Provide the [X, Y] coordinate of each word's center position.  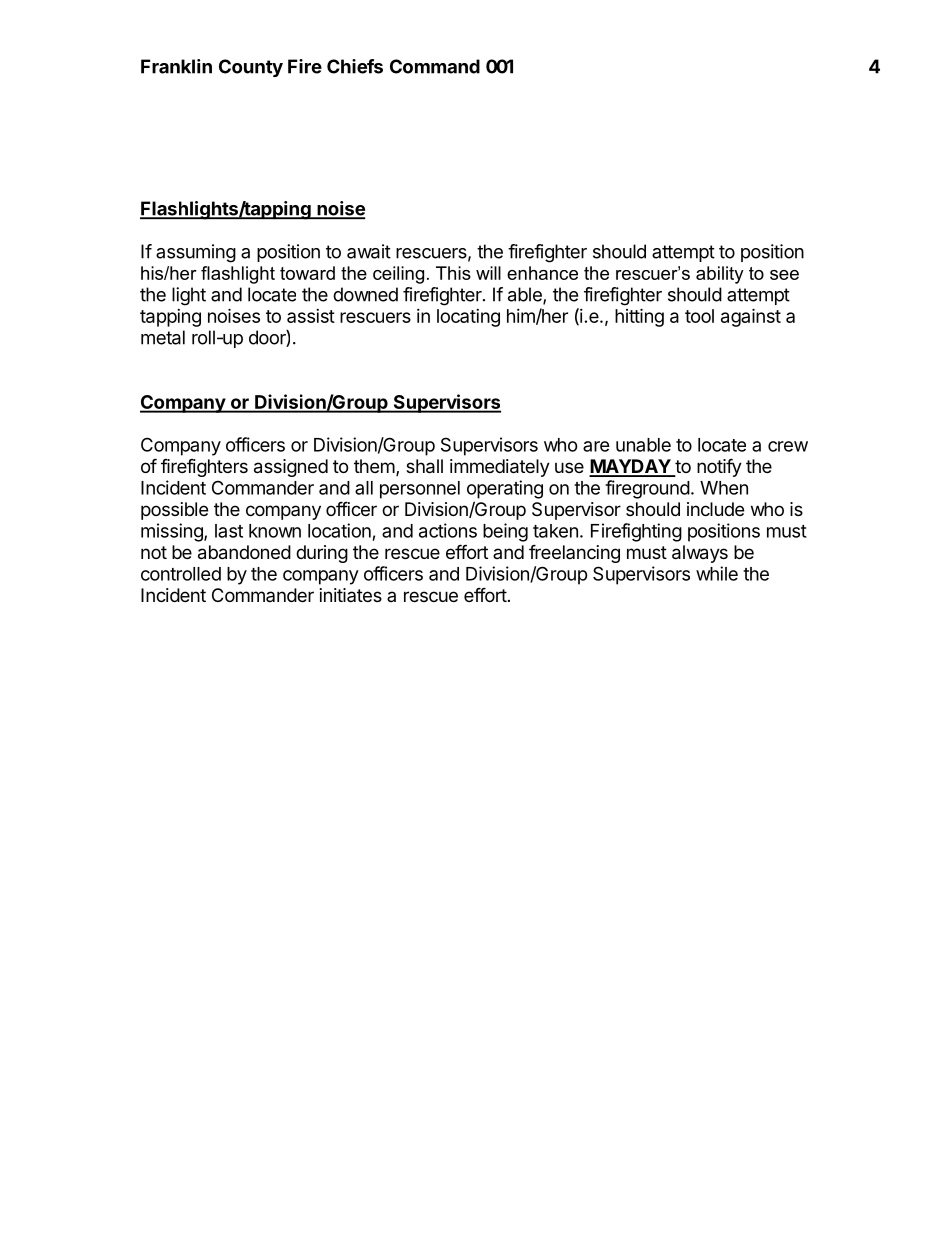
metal [163, 337]
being [505, 532]
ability [720, 275]
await [369, 251]
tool [699, 316]
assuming [196, 253]
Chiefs [355, 66]
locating [468, 318]
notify [719, 467]
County [251, 68]
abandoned [244, 552]
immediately [500, 468]
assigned [291, 468]
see [784, 275]
